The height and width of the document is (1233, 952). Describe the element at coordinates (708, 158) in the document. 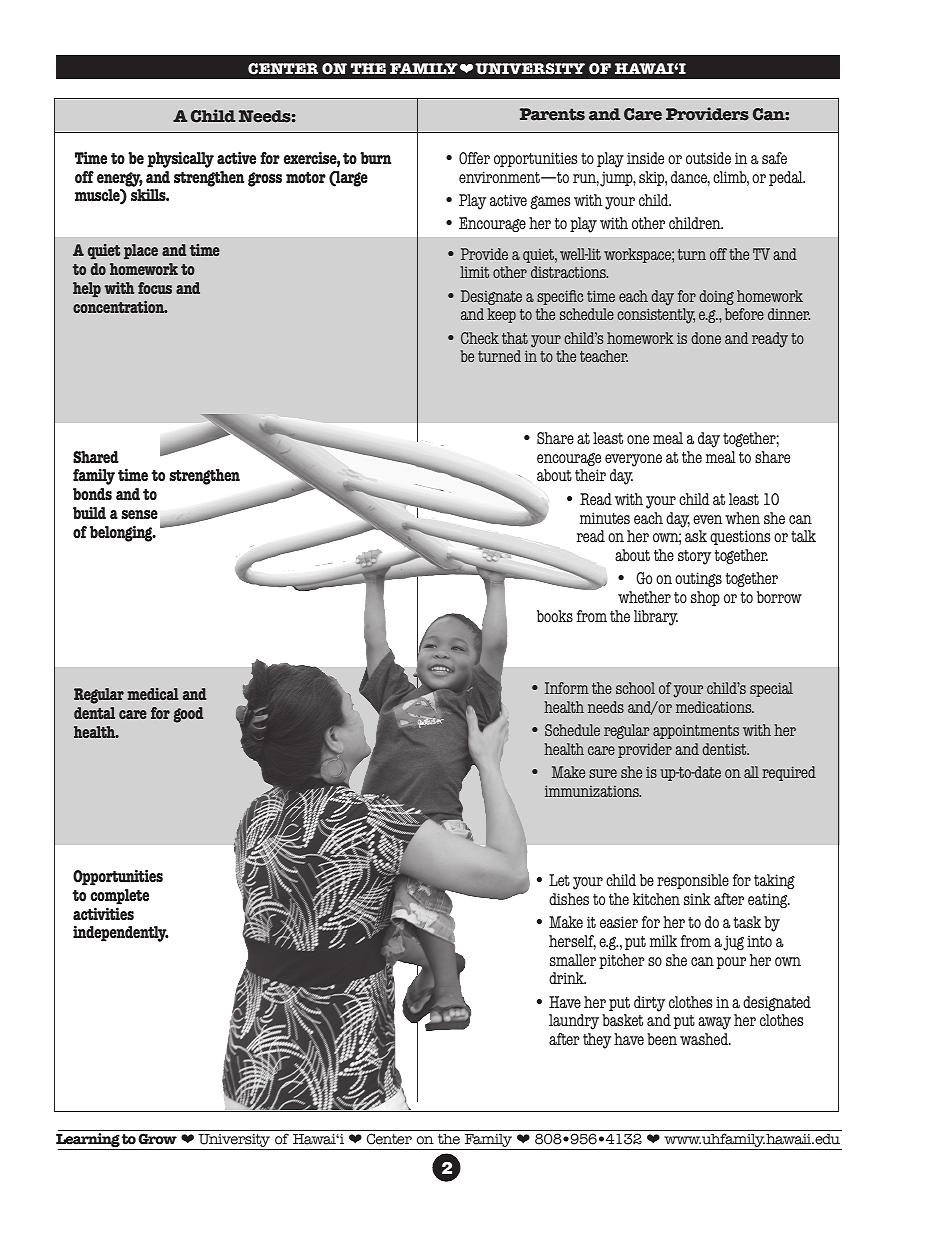

I see `outside` at that location.
